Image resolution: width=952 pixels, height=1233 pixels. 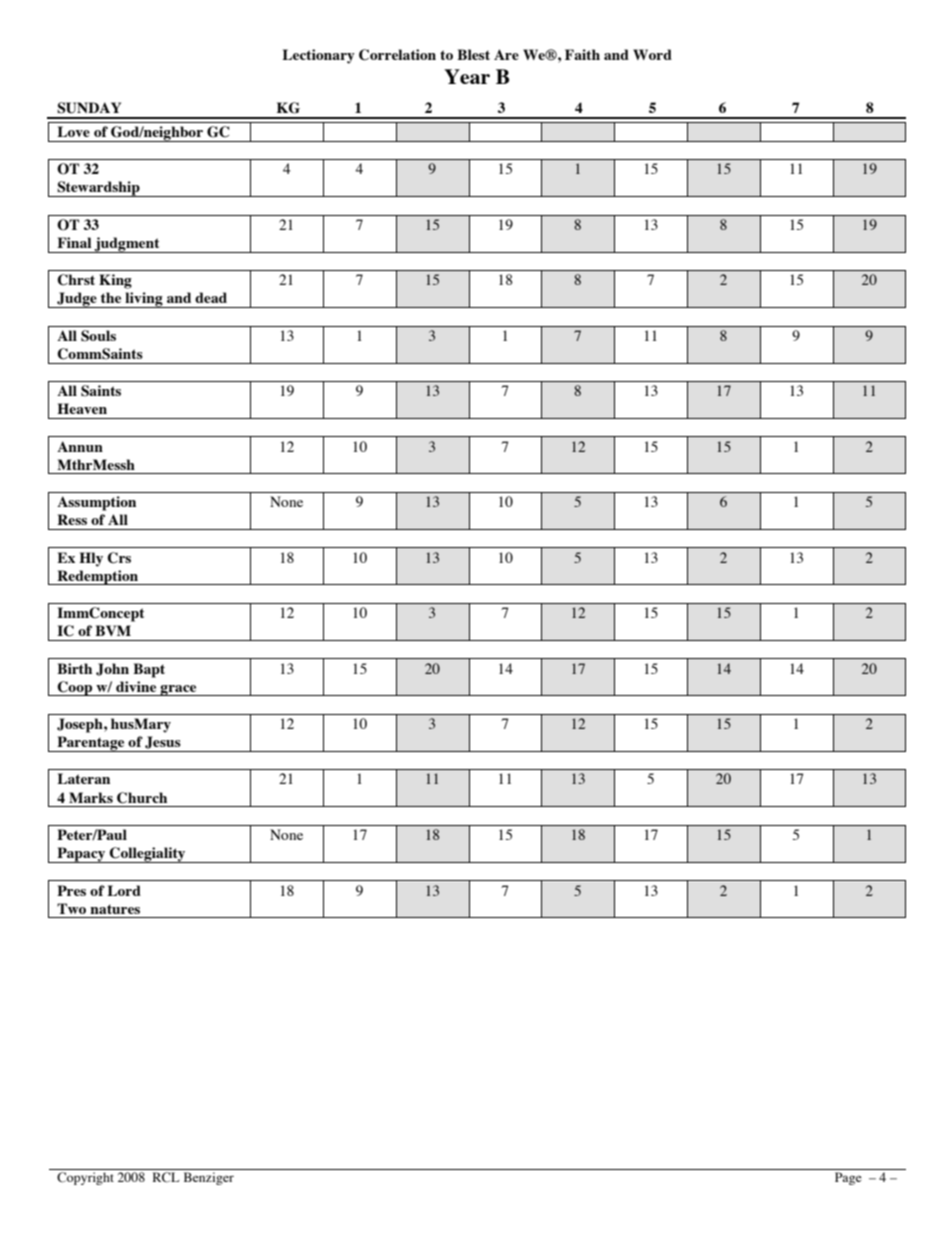 I want to click on Word, so click(x=652, y=54).
